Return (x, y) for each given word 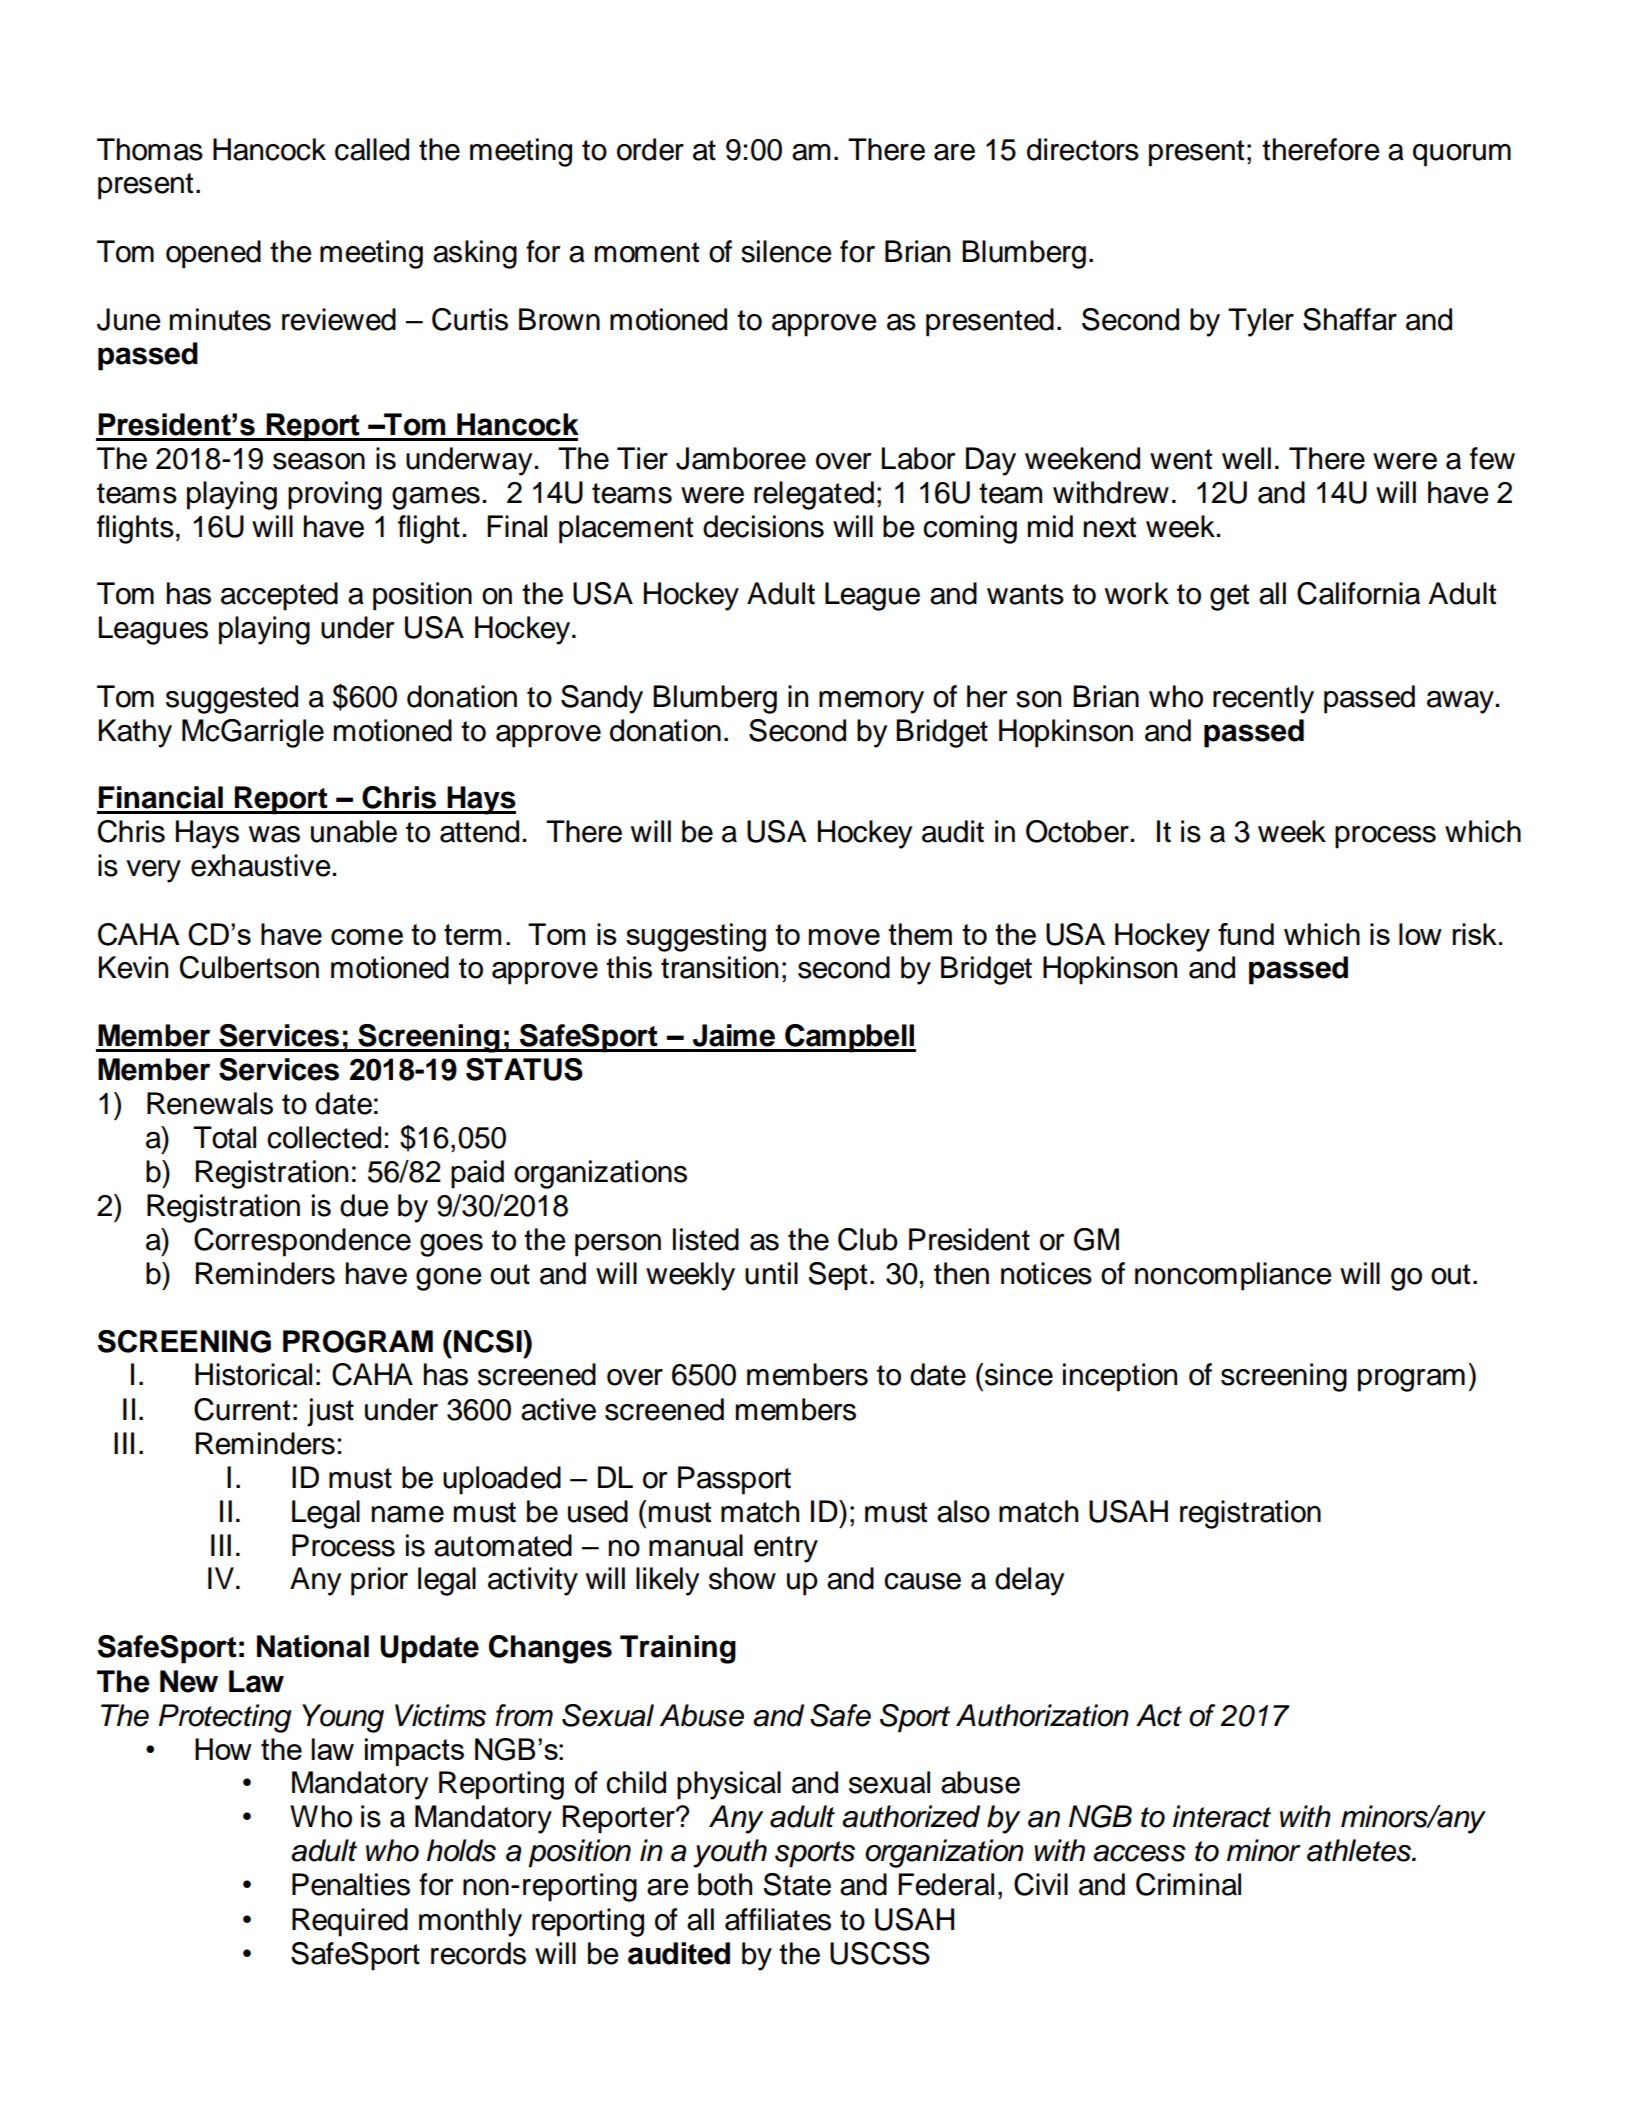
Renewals (210, 1103)
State (797, 1884)
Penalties (351, 1884)
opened (213, 254)
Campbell (849, 1038)
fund (1246, 934)
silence (786, 251)
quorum (1462, 155)
